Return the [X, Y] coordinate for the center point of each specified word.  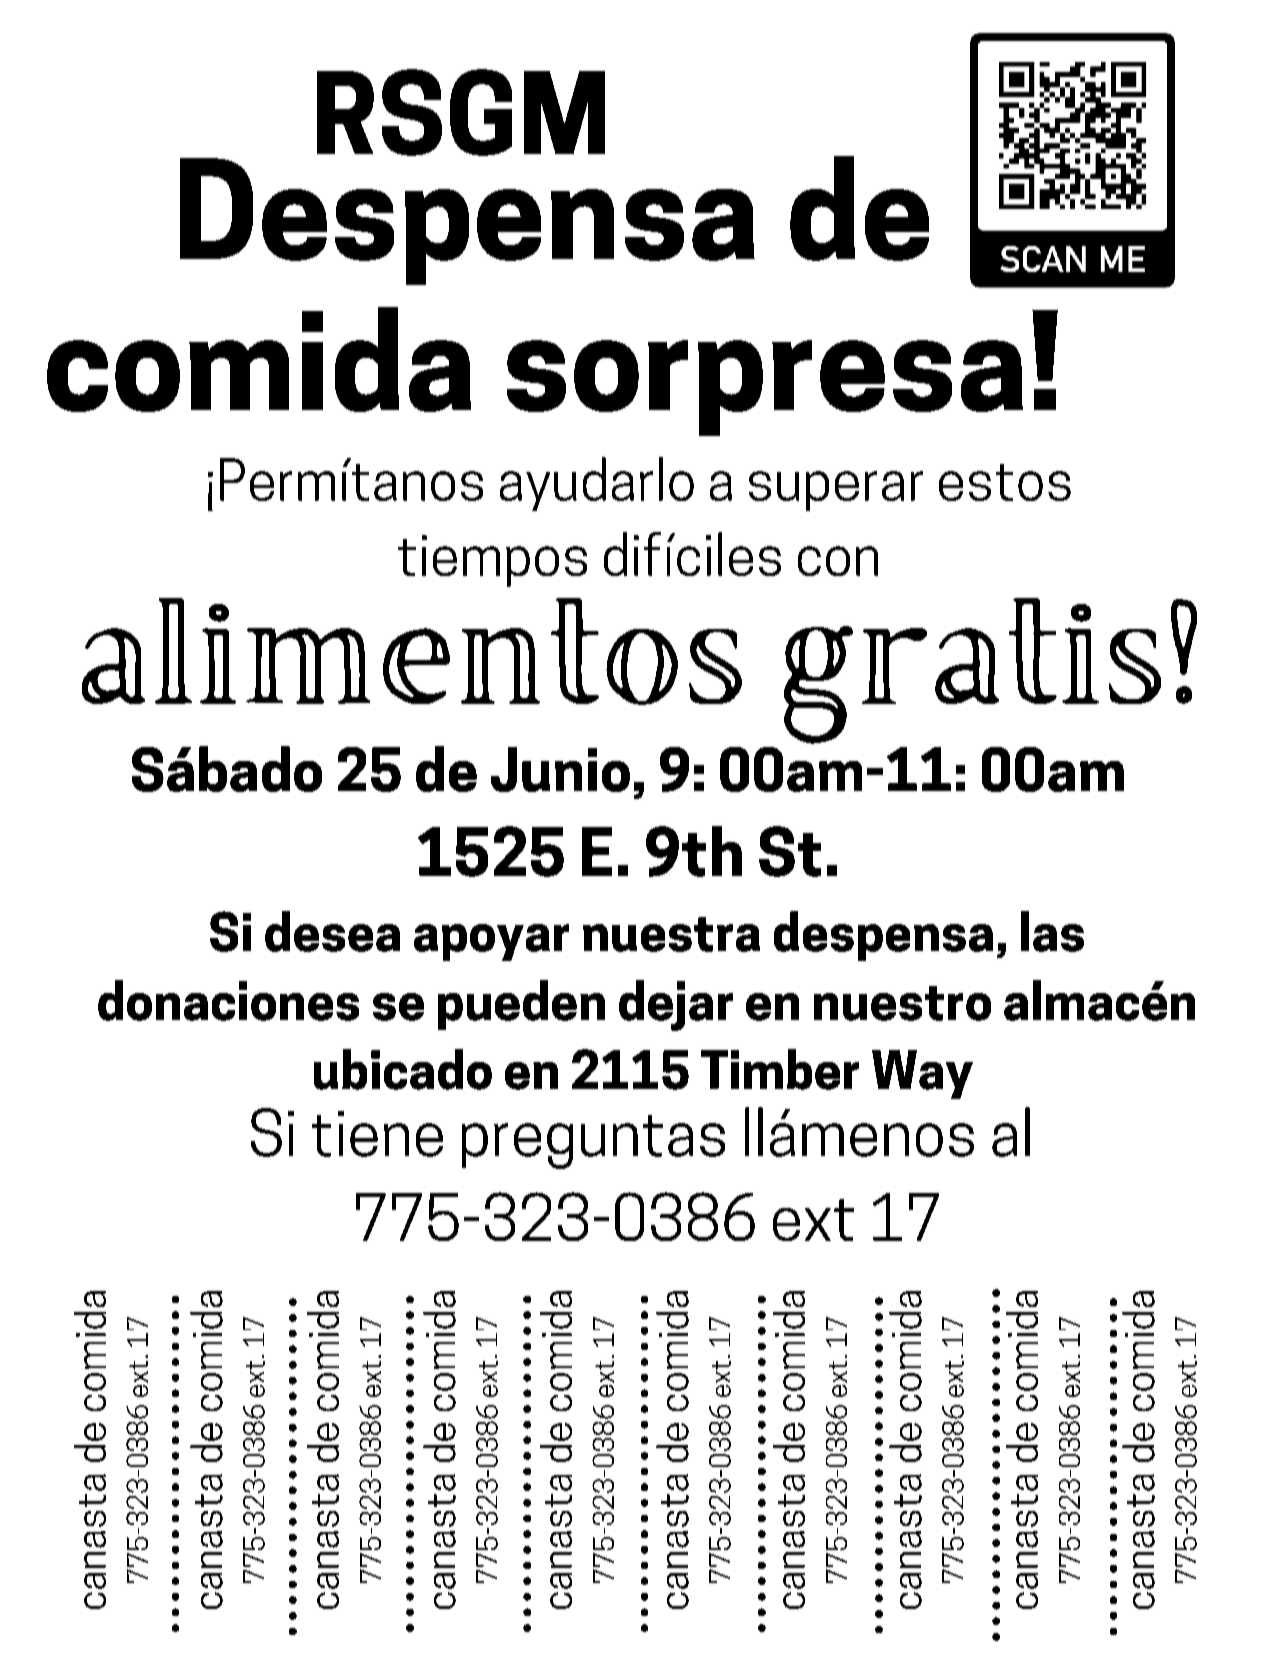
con [838, 561]
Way [922, 1074]
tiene [377, 1134]
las [1052, 931]
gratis [972, 671]
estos [1005, 482]
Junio [560, 769]
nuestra [671, 934]
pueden [521, 1005]
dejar [676, 1005]
